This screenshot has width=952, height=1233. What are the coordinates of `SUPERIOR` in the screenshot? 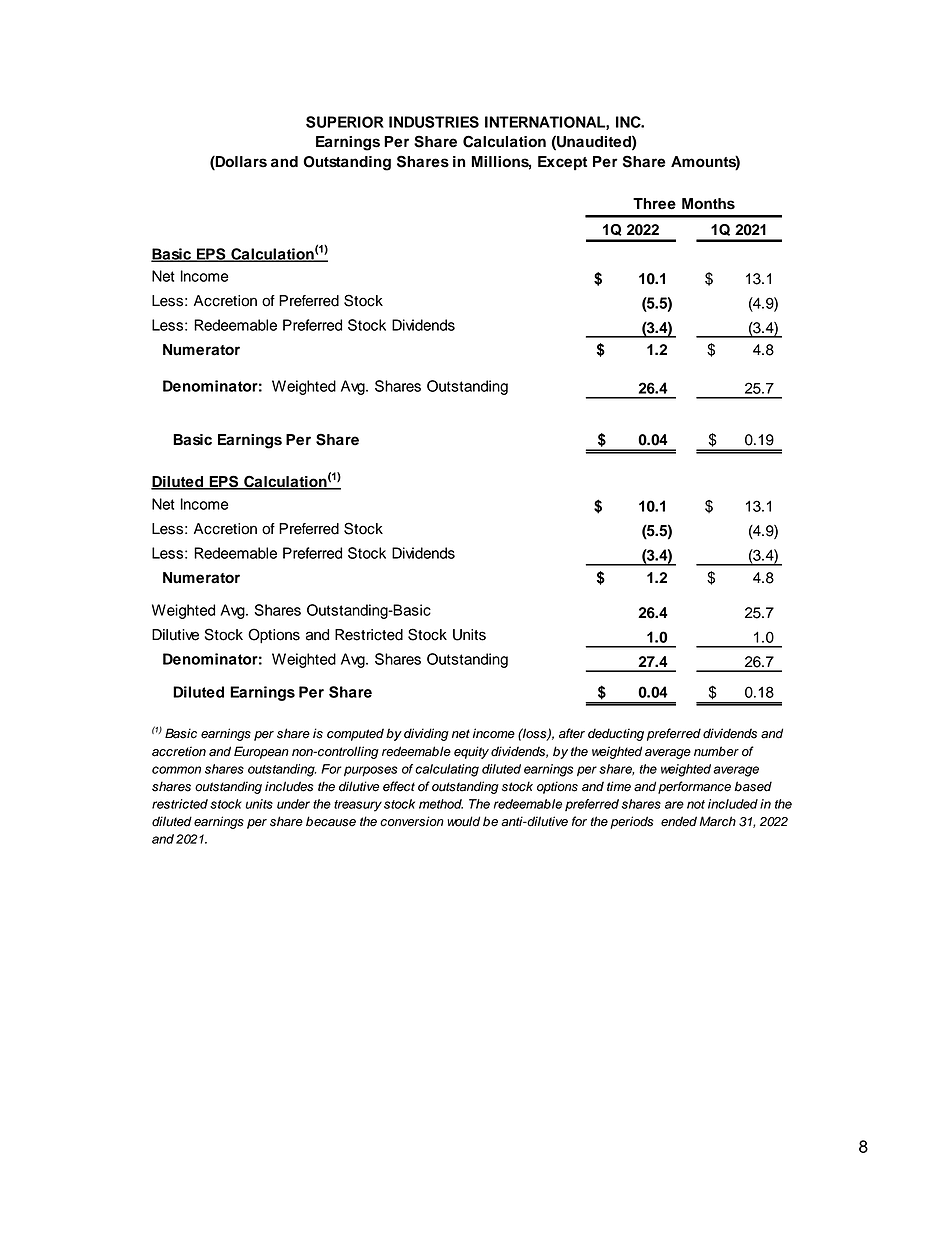 It's located at (345, 122).
